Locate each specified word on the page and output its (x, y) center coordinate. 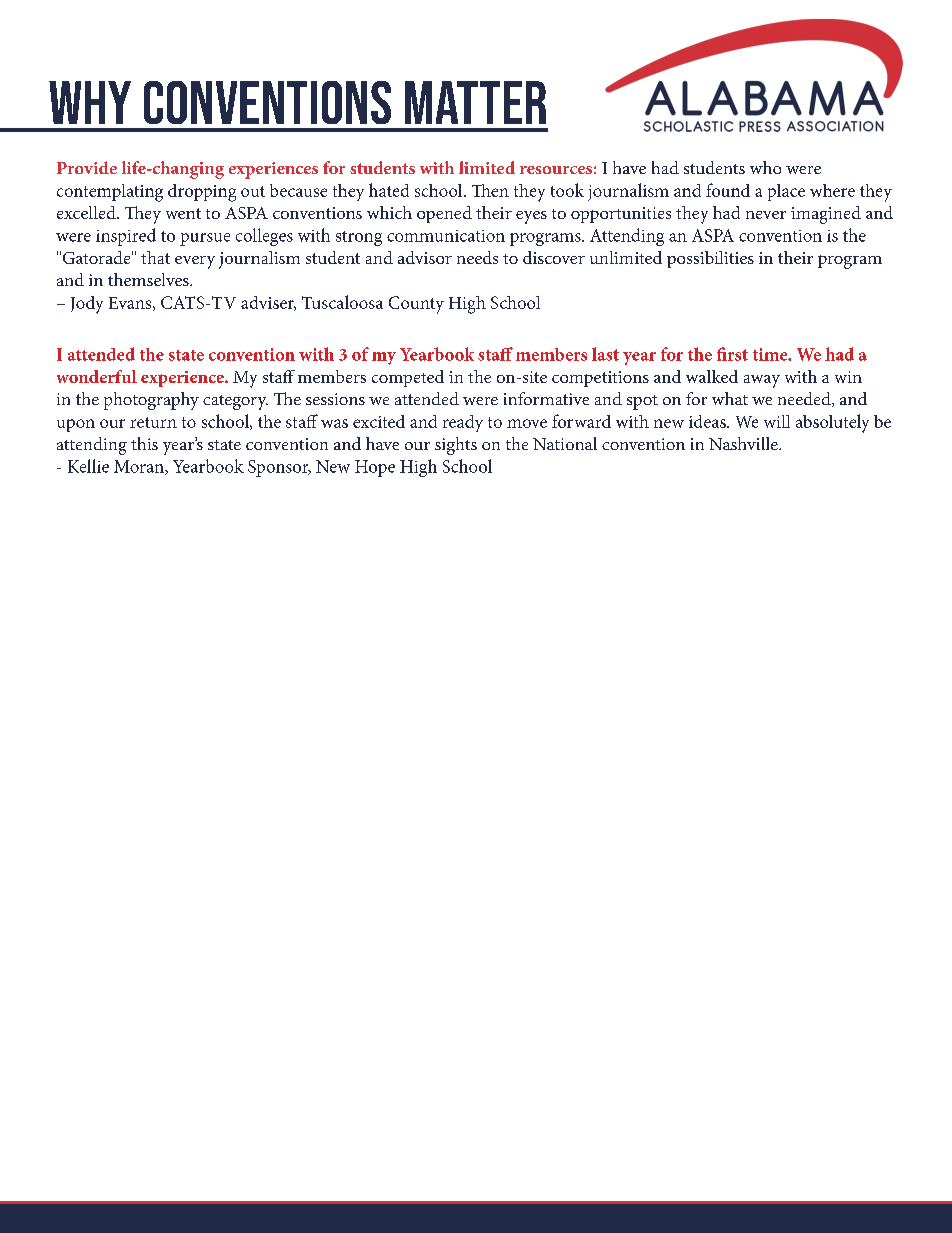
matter (475, 102)
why (90, 102)
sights (456, 446)
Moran (140, 467)
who (765, 167)
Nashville (744, 443)
